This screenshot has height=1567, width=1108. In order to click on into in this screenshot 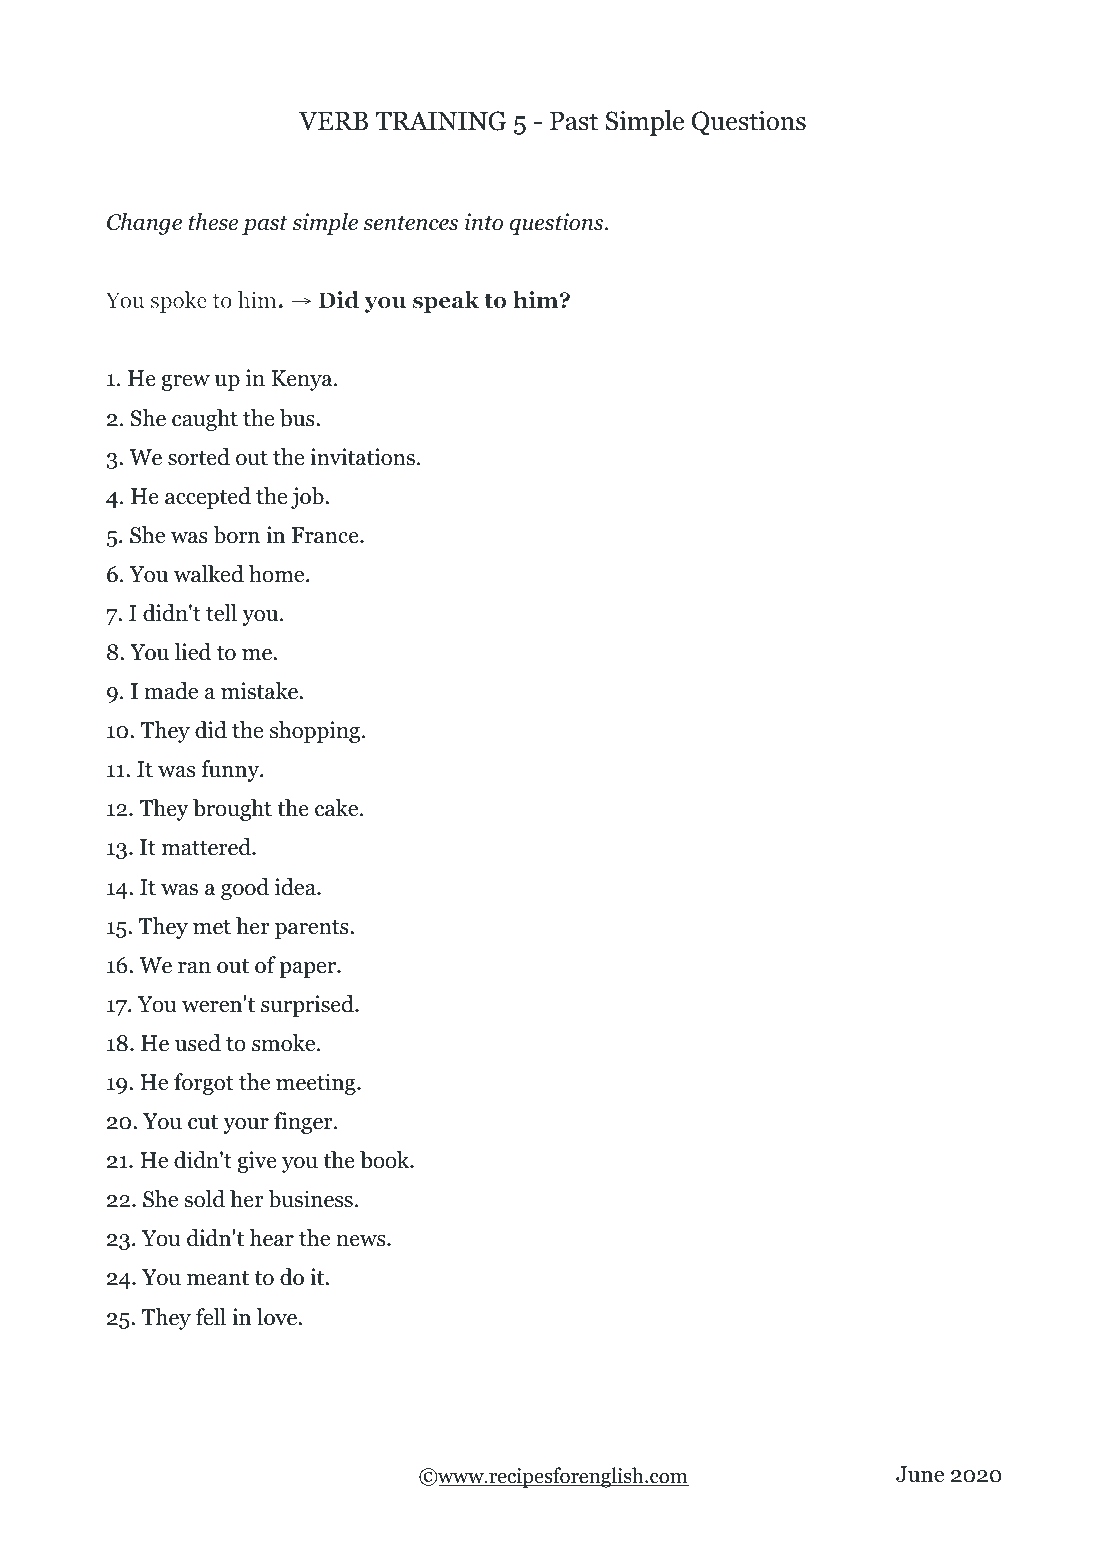, I will do `click(484, 222)`.
